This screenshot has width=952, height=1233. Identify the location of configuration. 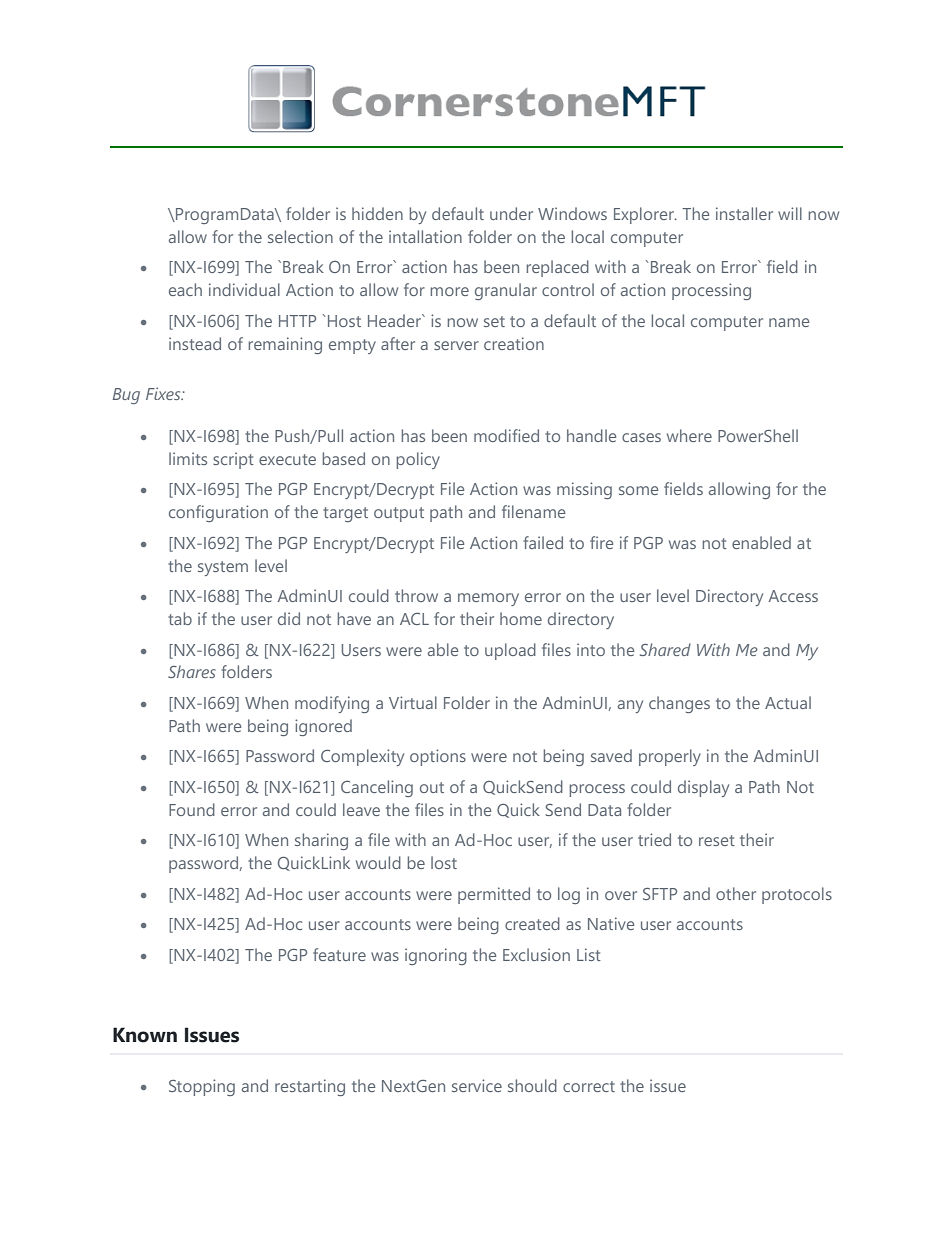
(218, 513).
